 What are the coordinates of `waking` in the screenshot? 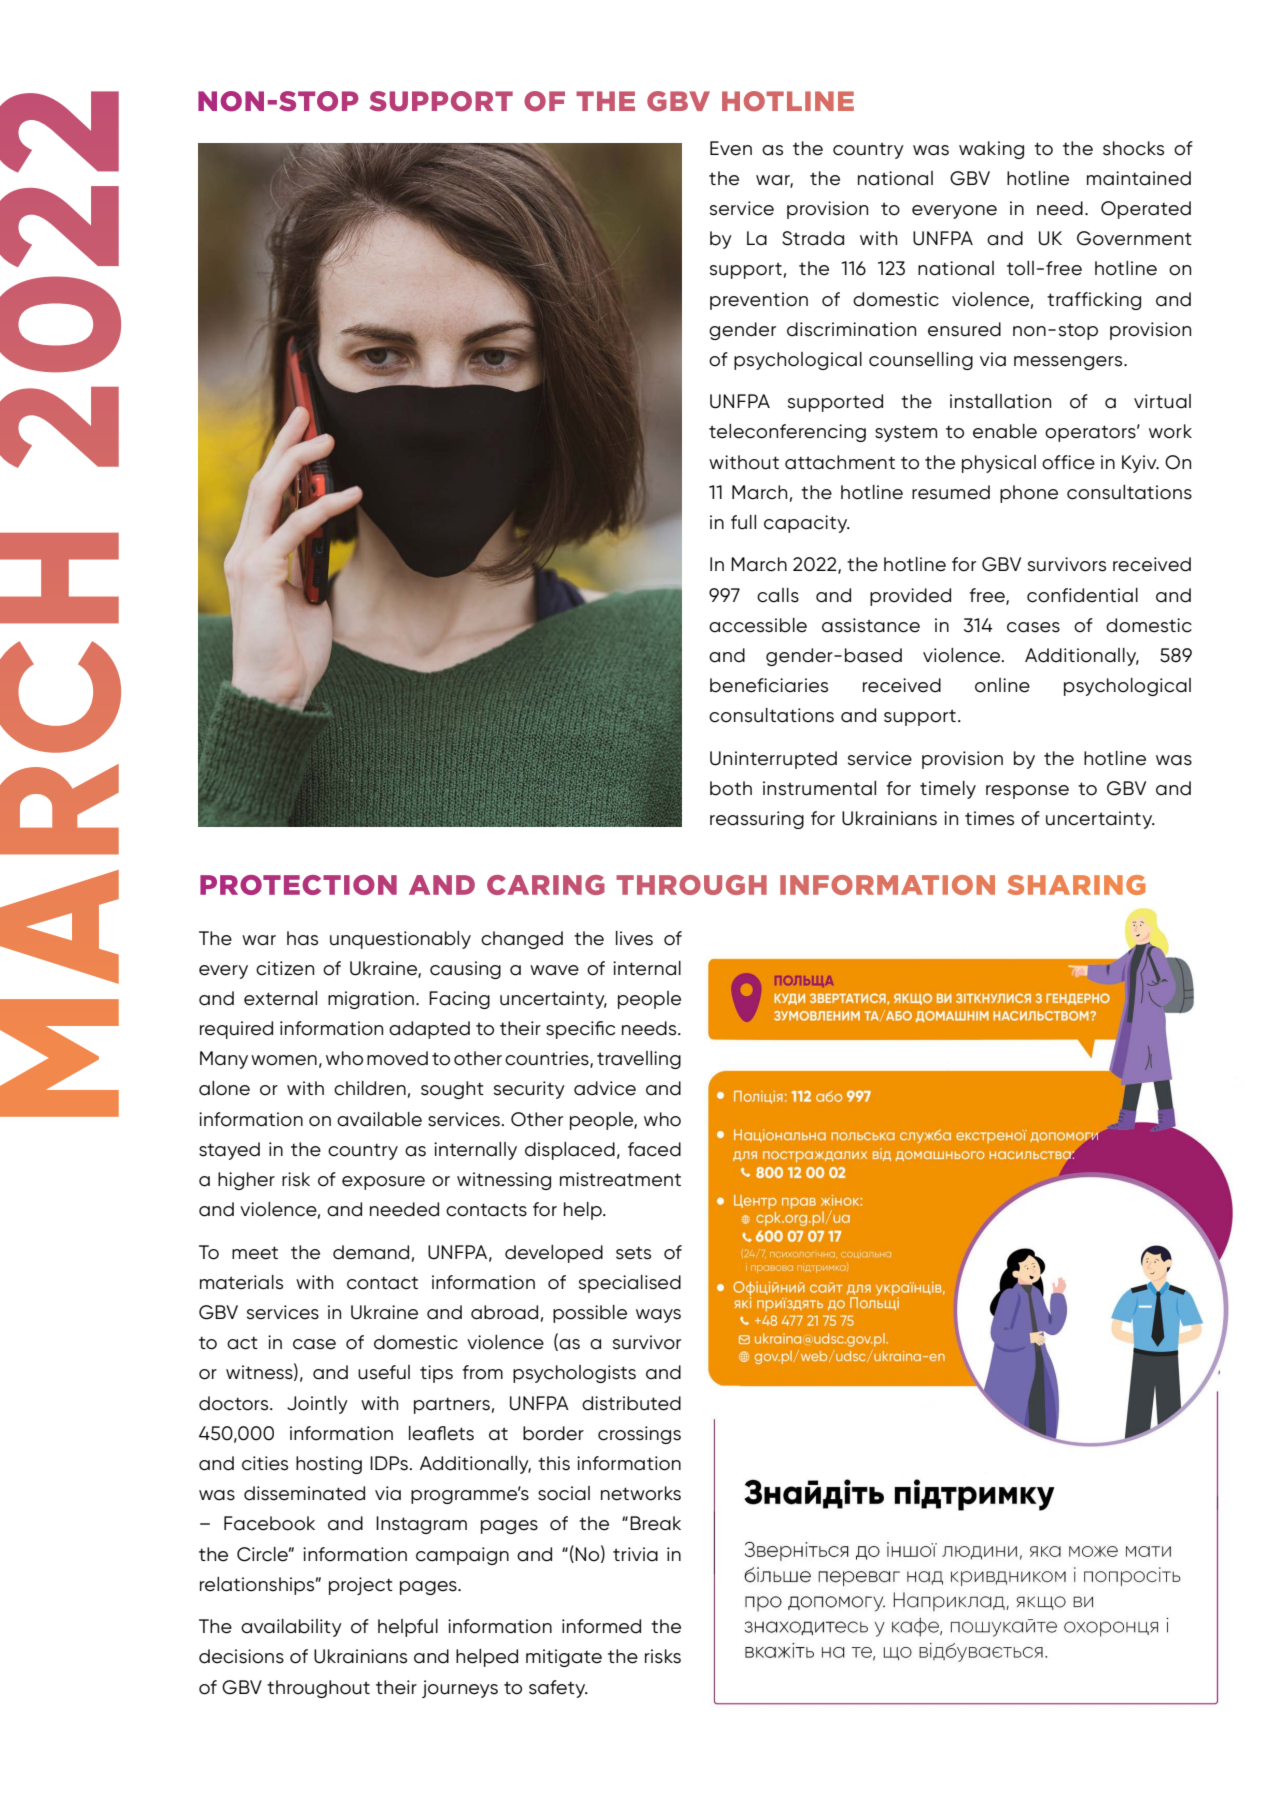 It's located at (991, 150).
